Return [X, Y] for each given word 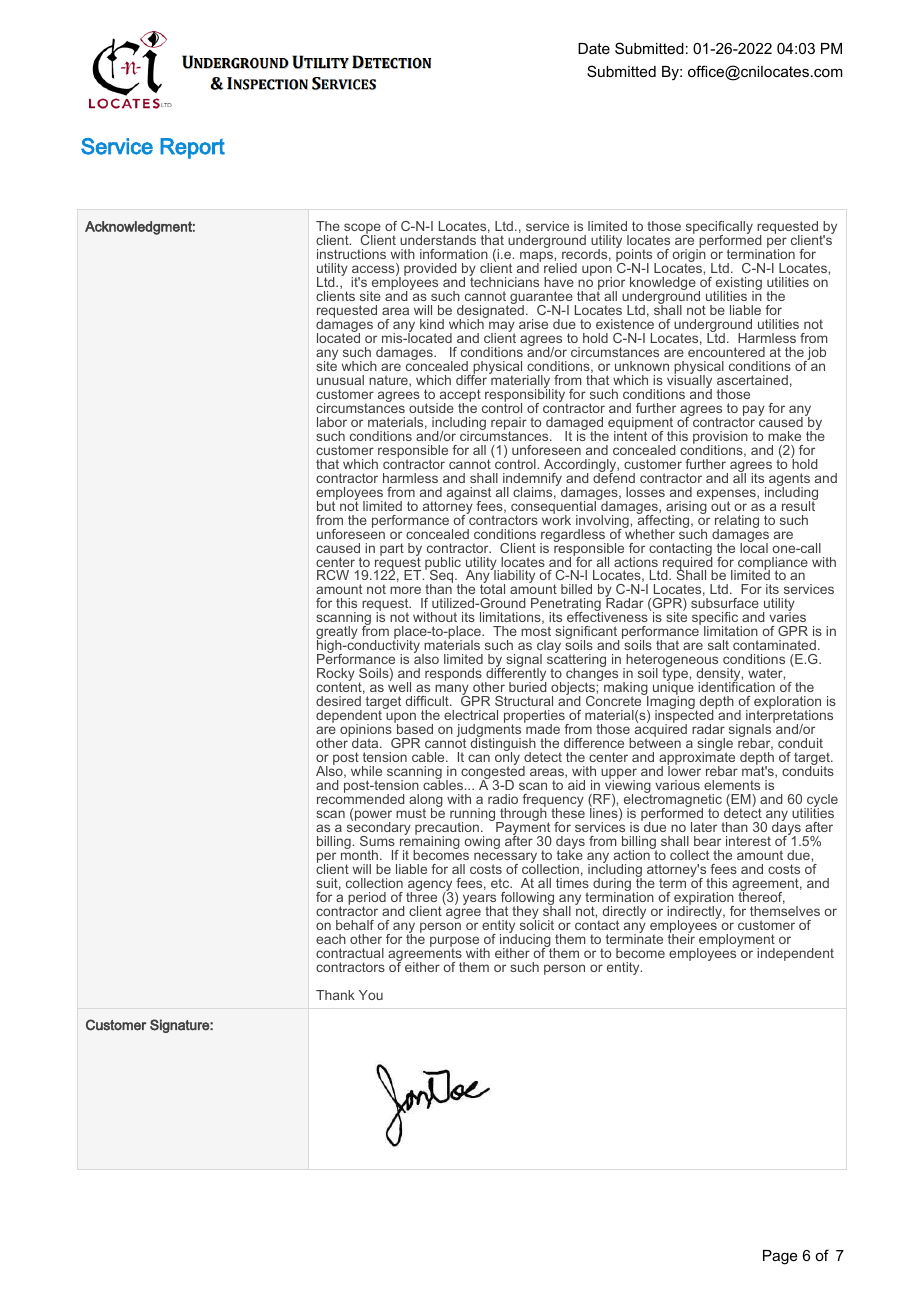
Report [192, 148]
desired [338, 701]
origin [689, 256]
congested [493, 773]
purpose [456, 943]
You [371, 995]
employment [736, 942]
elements [732, 785]
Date [594, 48]
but [327, 504]
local [754, 546]
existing [738, 285]
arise [533, 324]
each [331, 939]
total [492, 588]
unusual [340, 380]
